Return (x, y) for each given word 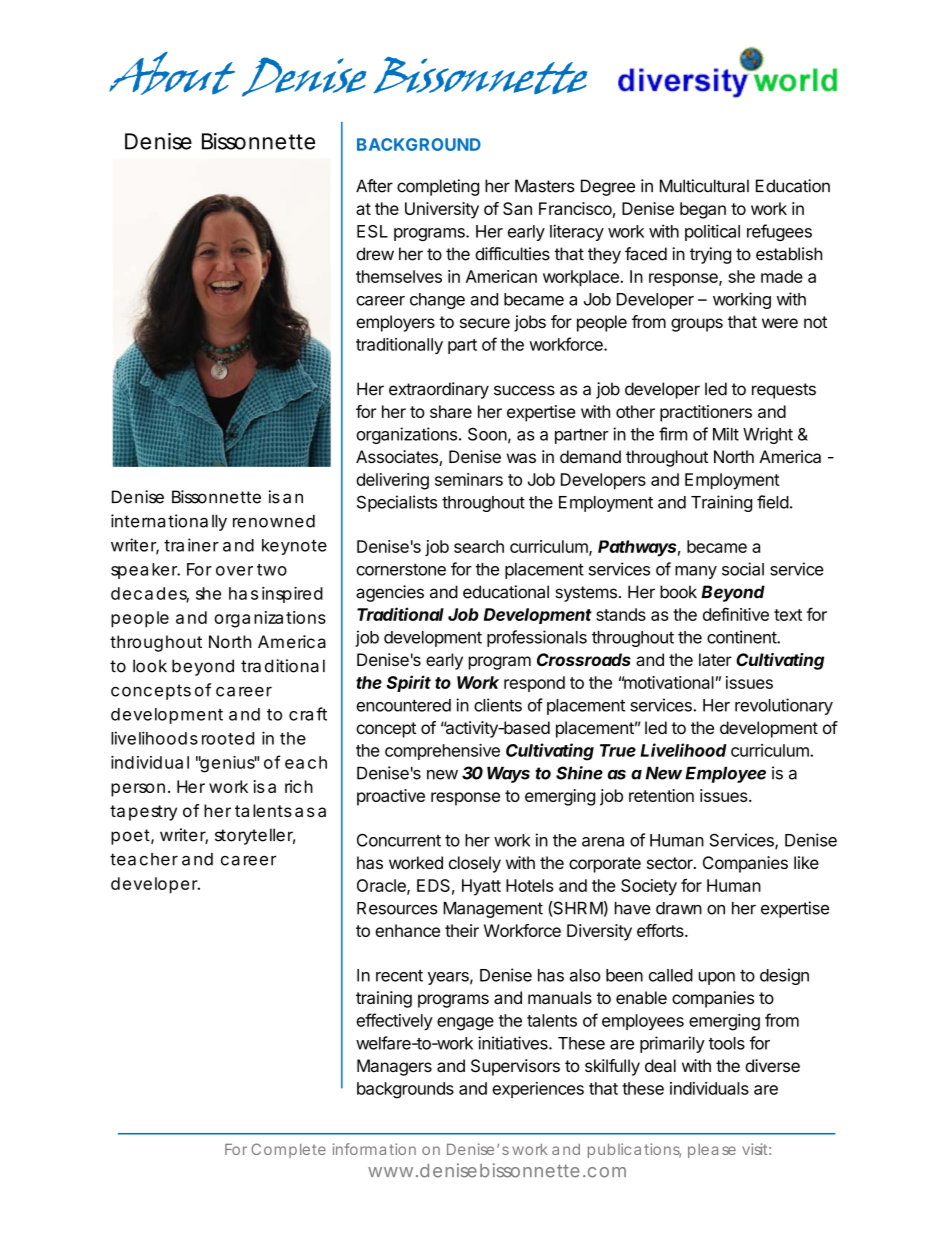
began (703, 210)
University (442, 210)
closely (475, 864)
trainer (191, 545)
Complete (288, 1150)
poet (131, 837)
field (773, 502)
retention (661, 795)
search (479, 546)
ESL (372, 231)
